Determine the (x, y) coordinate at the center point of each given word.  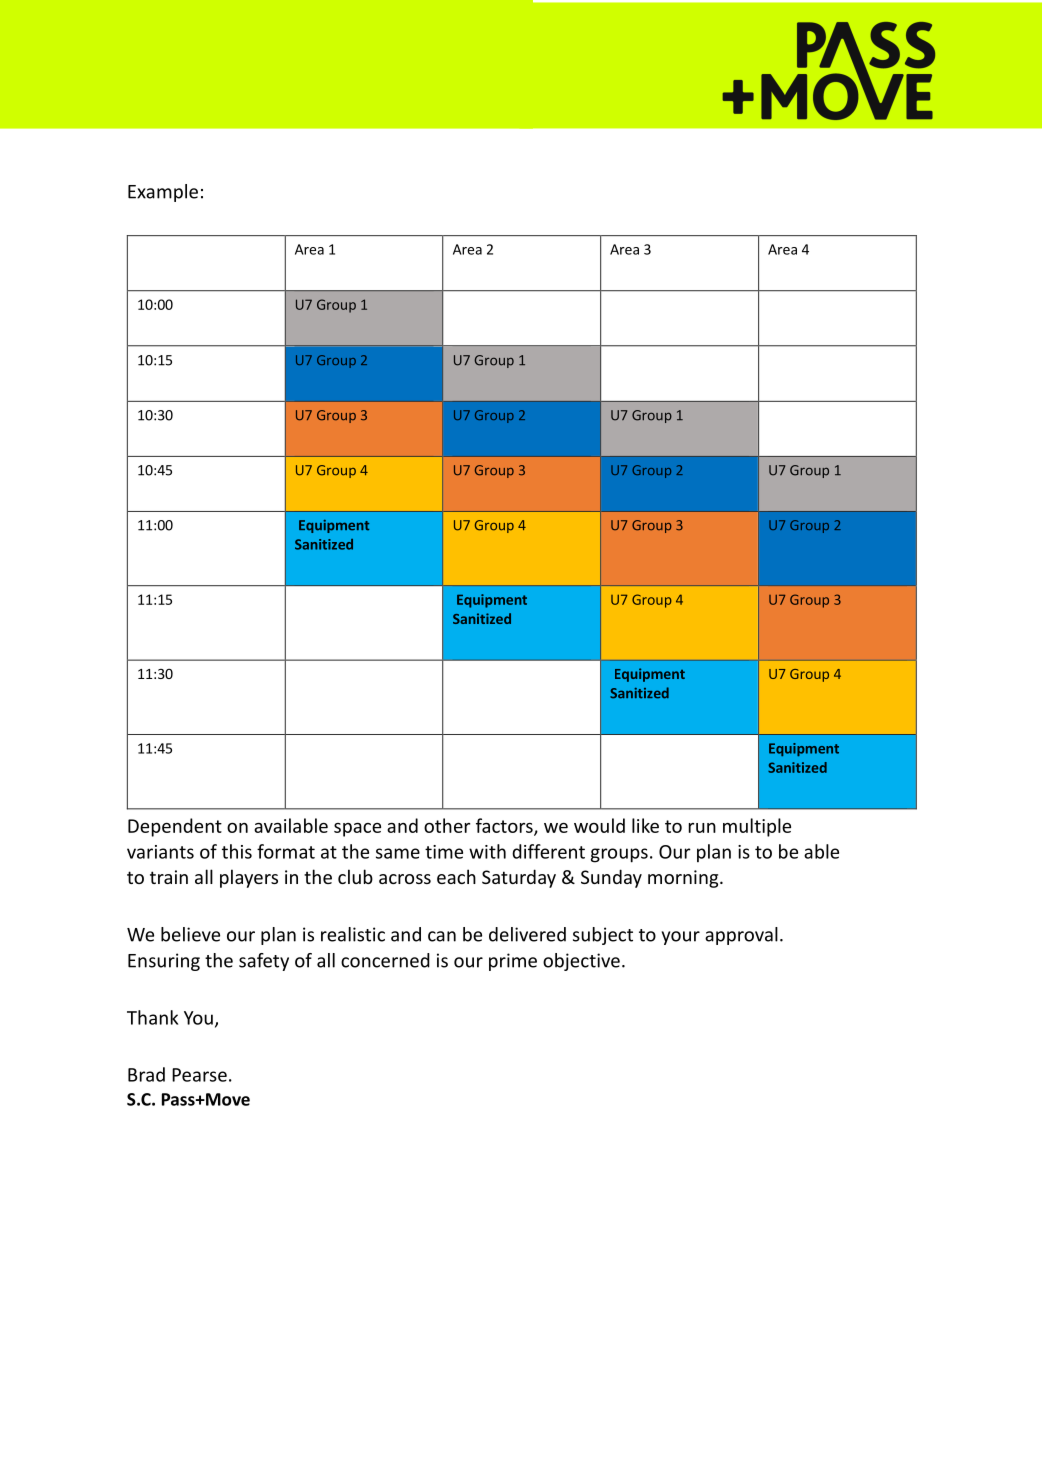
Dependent (175, 827)
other (447, 825)
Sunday (611, 878)
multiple (757, 827)
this (237, 851)
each (456, 876)
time (444, 852)
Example (163, 193)
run (702, 828)
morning (684, 879)
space (357, 830)
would (599, 825)
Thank (152, 1017)
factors (505, 826)
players (249, 878)
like (645, 825)
